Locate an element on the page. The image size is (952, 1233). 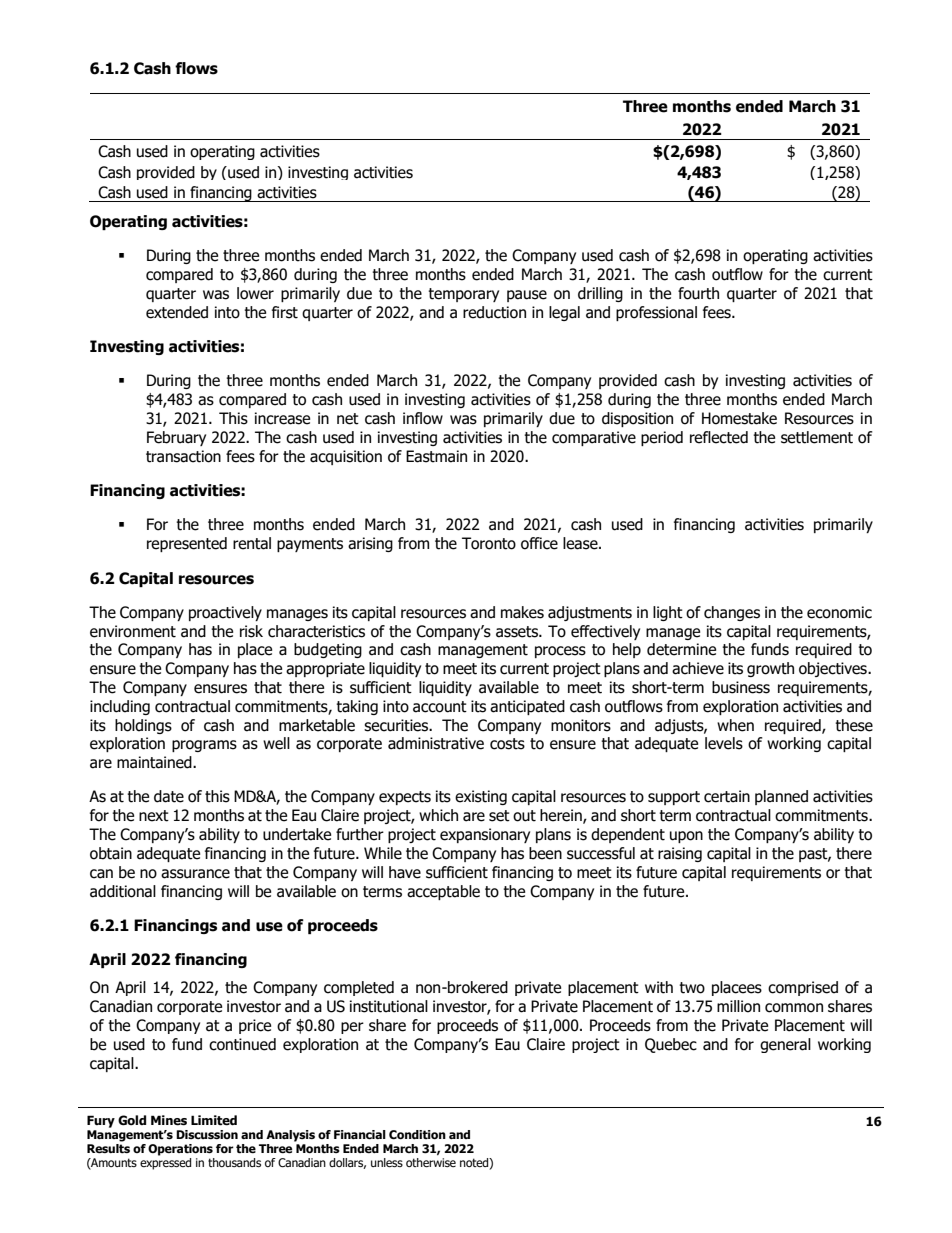
lower is located at coordinates (255, 293).
